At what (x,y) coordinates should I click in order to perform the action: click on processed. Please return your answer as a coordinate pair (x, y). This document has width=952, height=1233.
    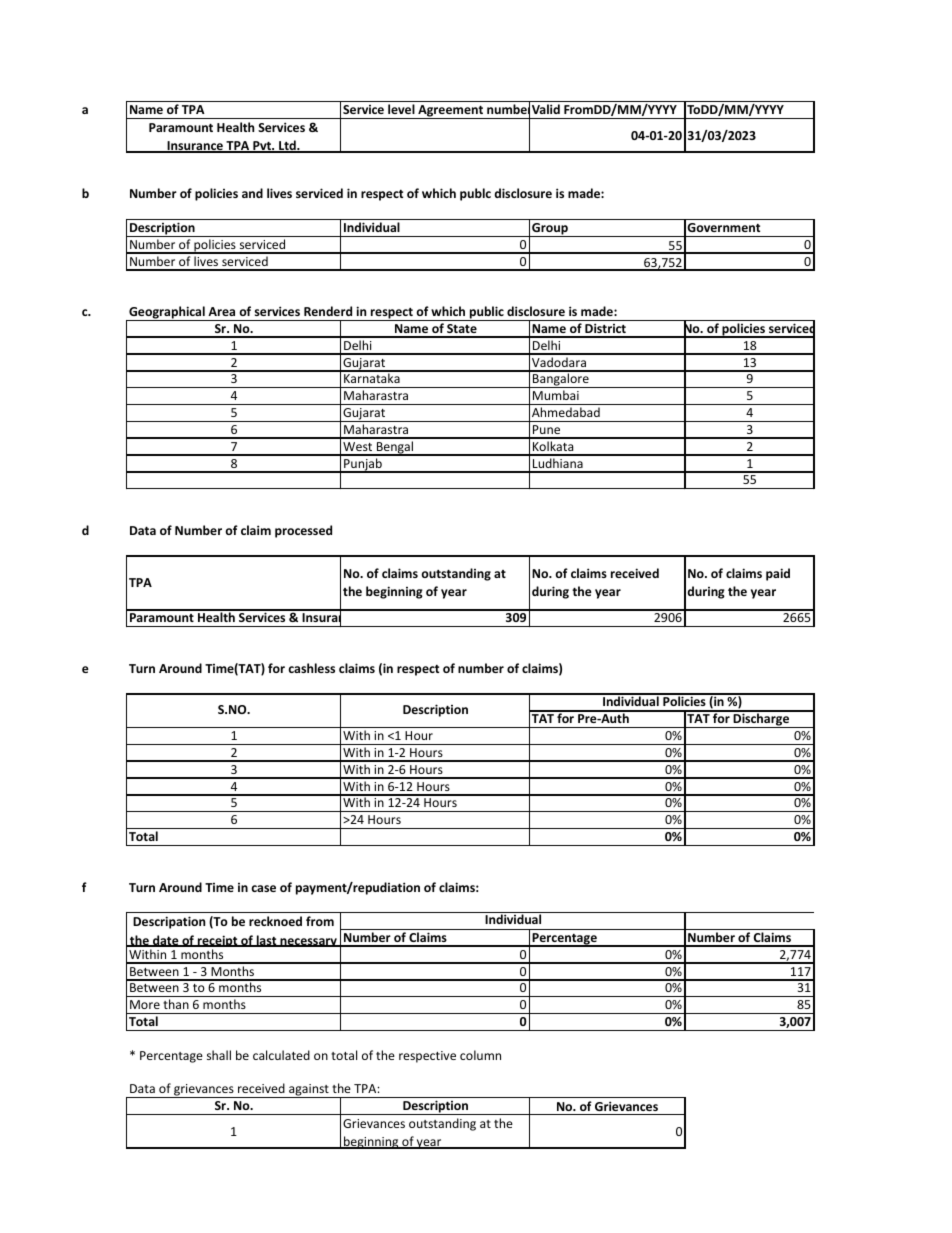
    Looking at the image, I should click on (303, 531).
